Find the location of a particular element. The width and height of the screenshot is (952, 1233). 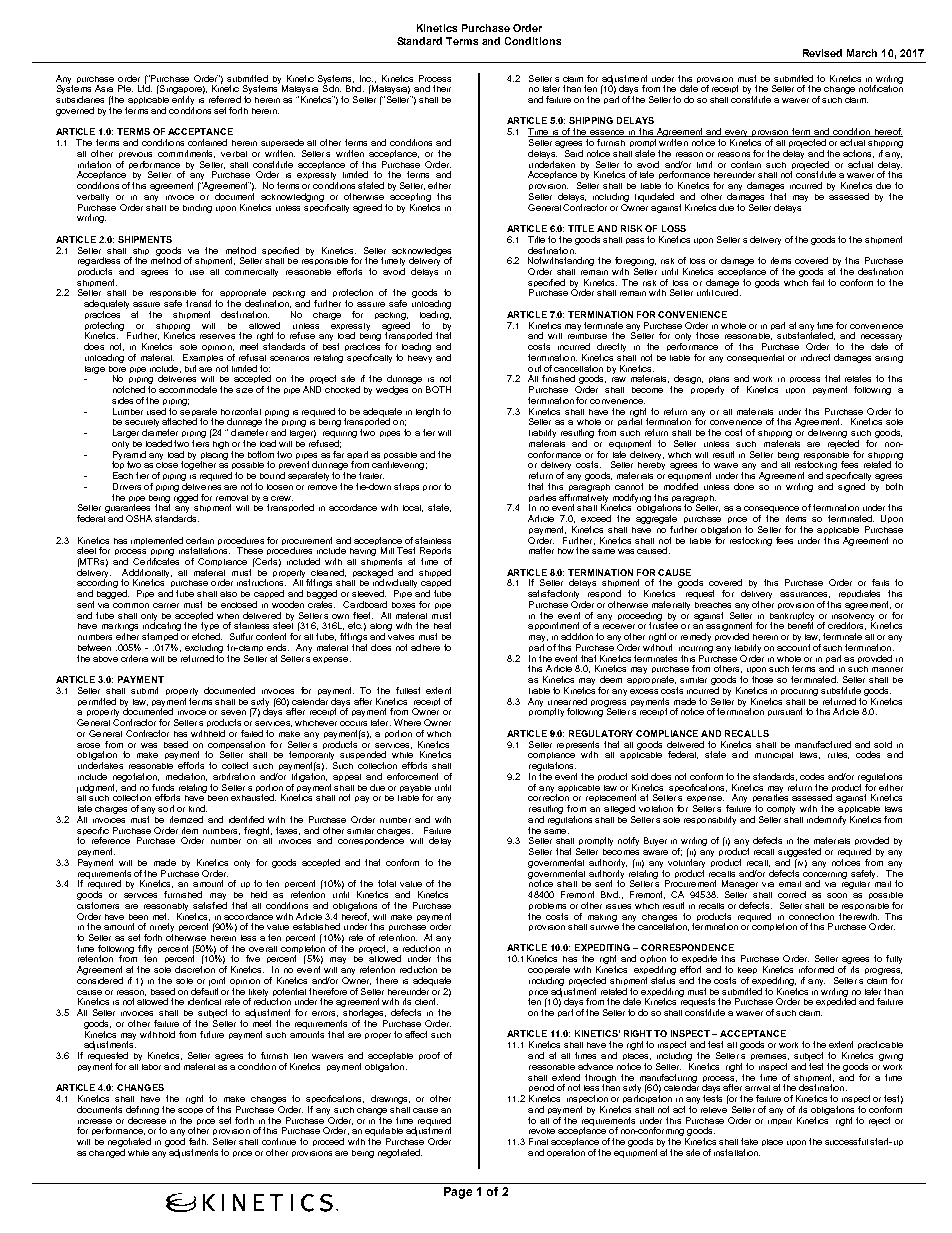

Revised is located at coordinates (822, 53).
